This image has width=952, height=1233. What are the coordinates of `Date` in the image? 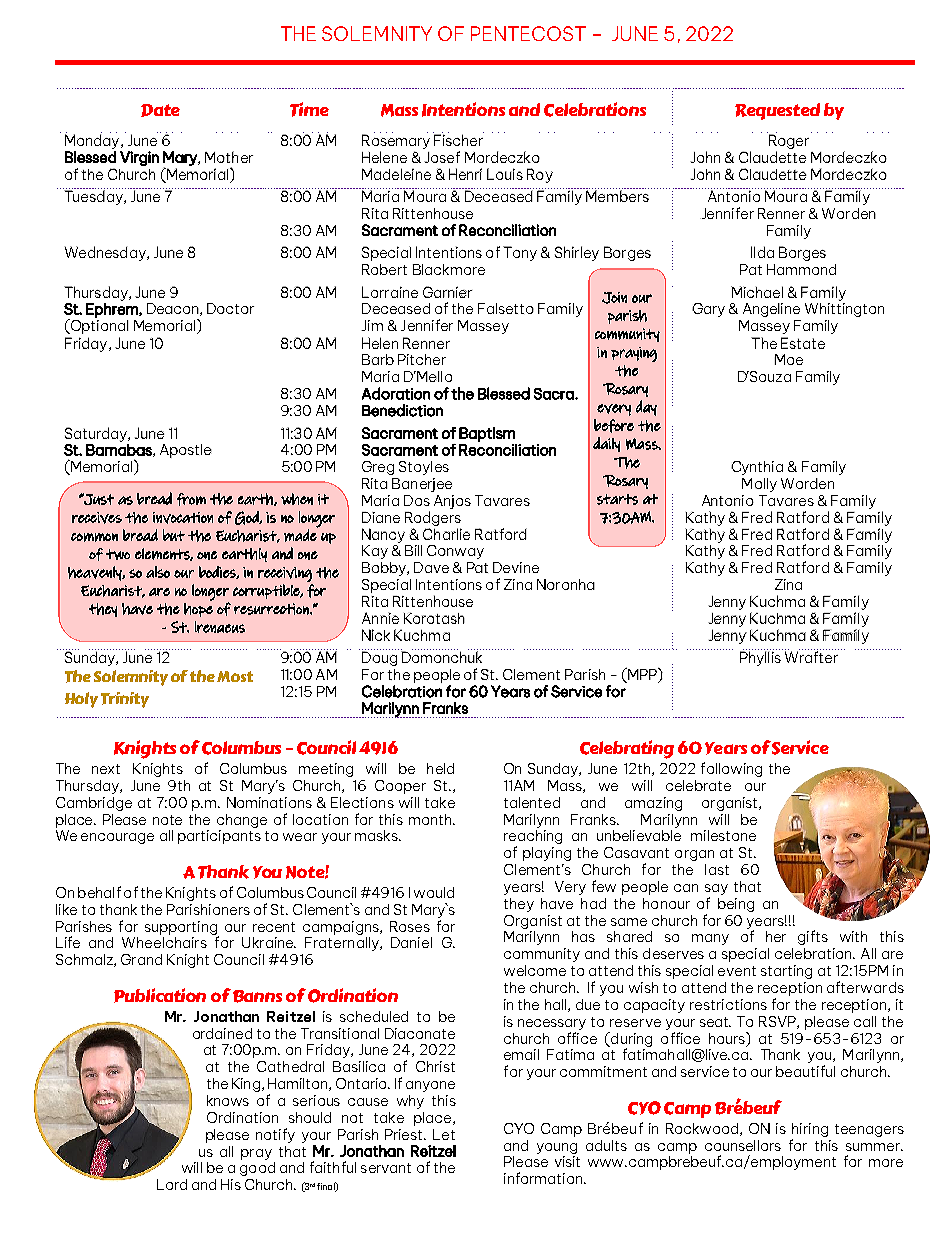 It's located at (160, 110).
